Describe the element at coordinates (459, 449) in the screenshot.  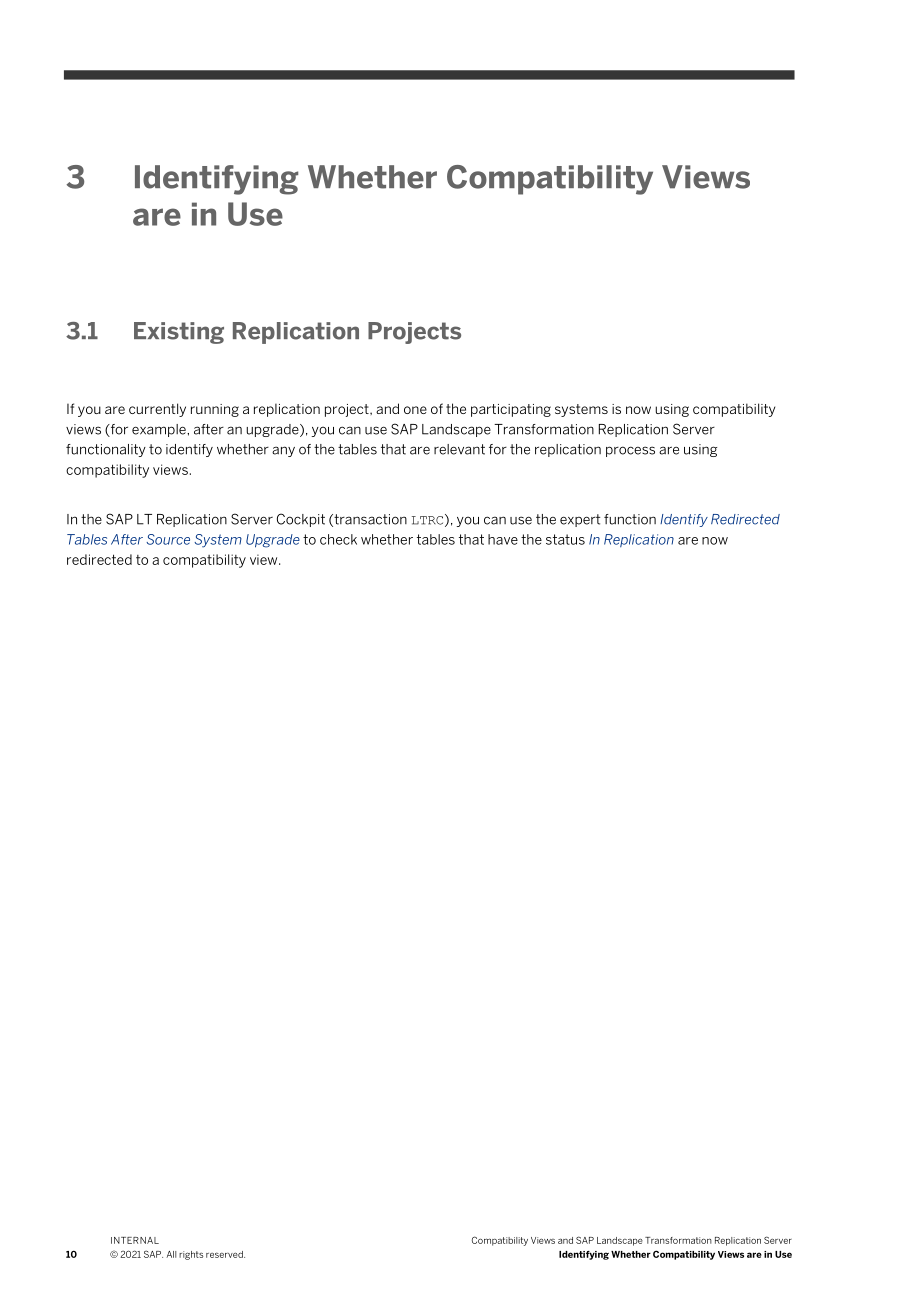
I see `relevant` at that location.
